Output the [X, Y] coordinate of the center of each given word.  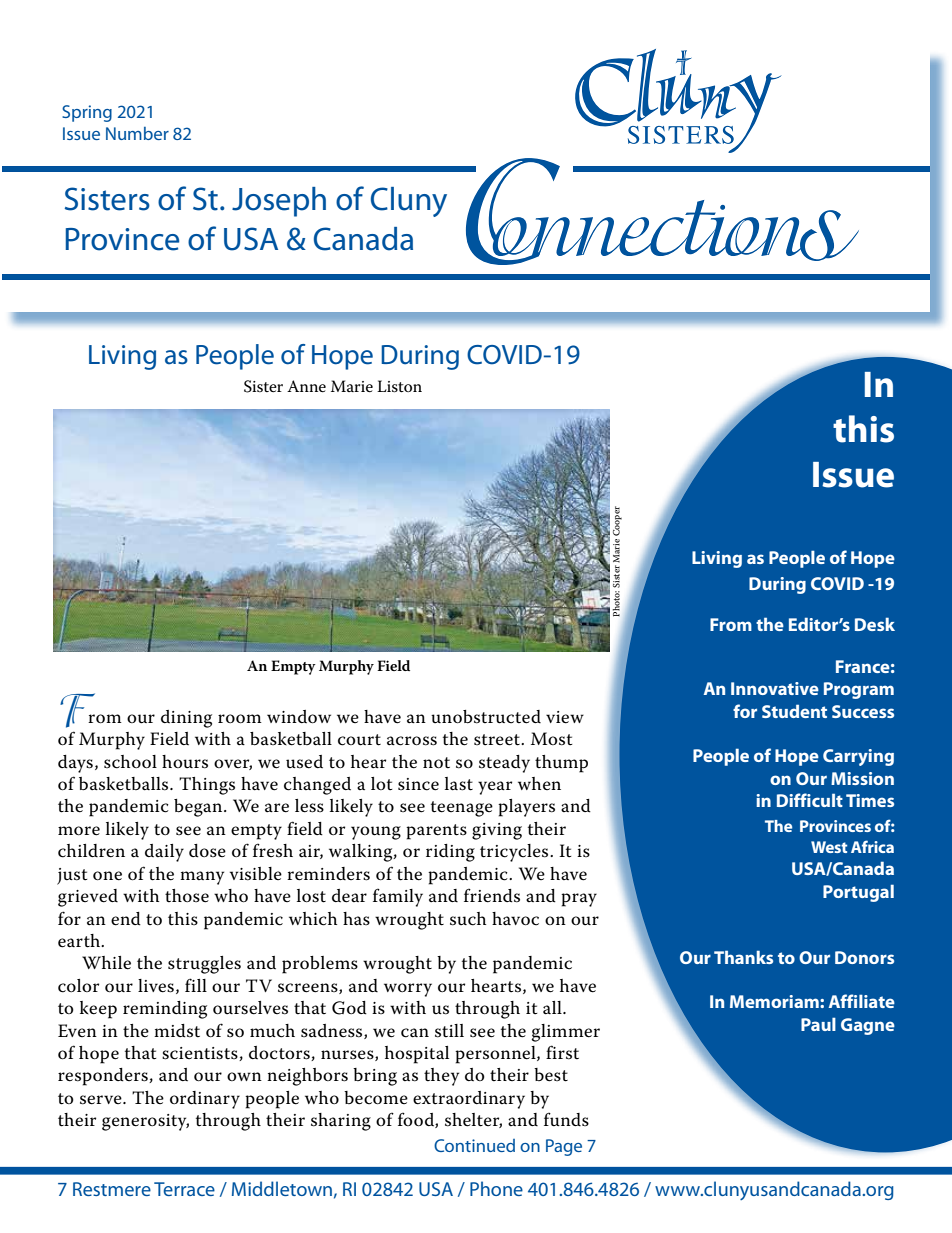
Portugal [858, 893]
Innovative [775, 688]
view [565, 717]
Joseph [279, 202]
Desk [875, 624]
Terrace [184, 1189]
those [187, 896]
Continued [474, 1145]
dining [186, 719]
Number [137, 133]
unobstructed [486, 717]
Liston [399, 386]
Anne [306, 386]
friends [492, 896]
